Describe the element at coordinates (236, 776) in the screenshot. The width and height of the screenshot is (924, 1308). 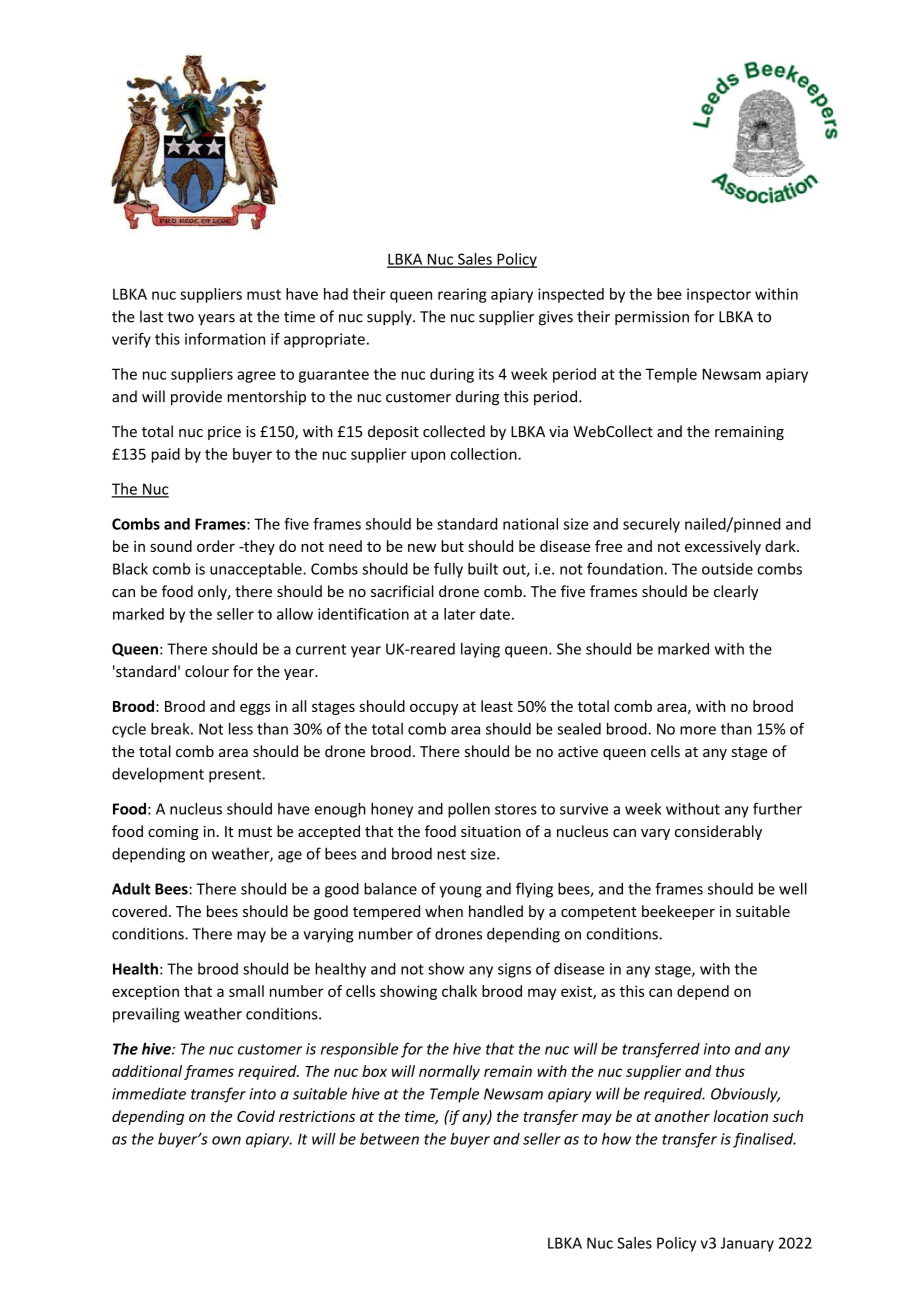
I see `present` at that location.
